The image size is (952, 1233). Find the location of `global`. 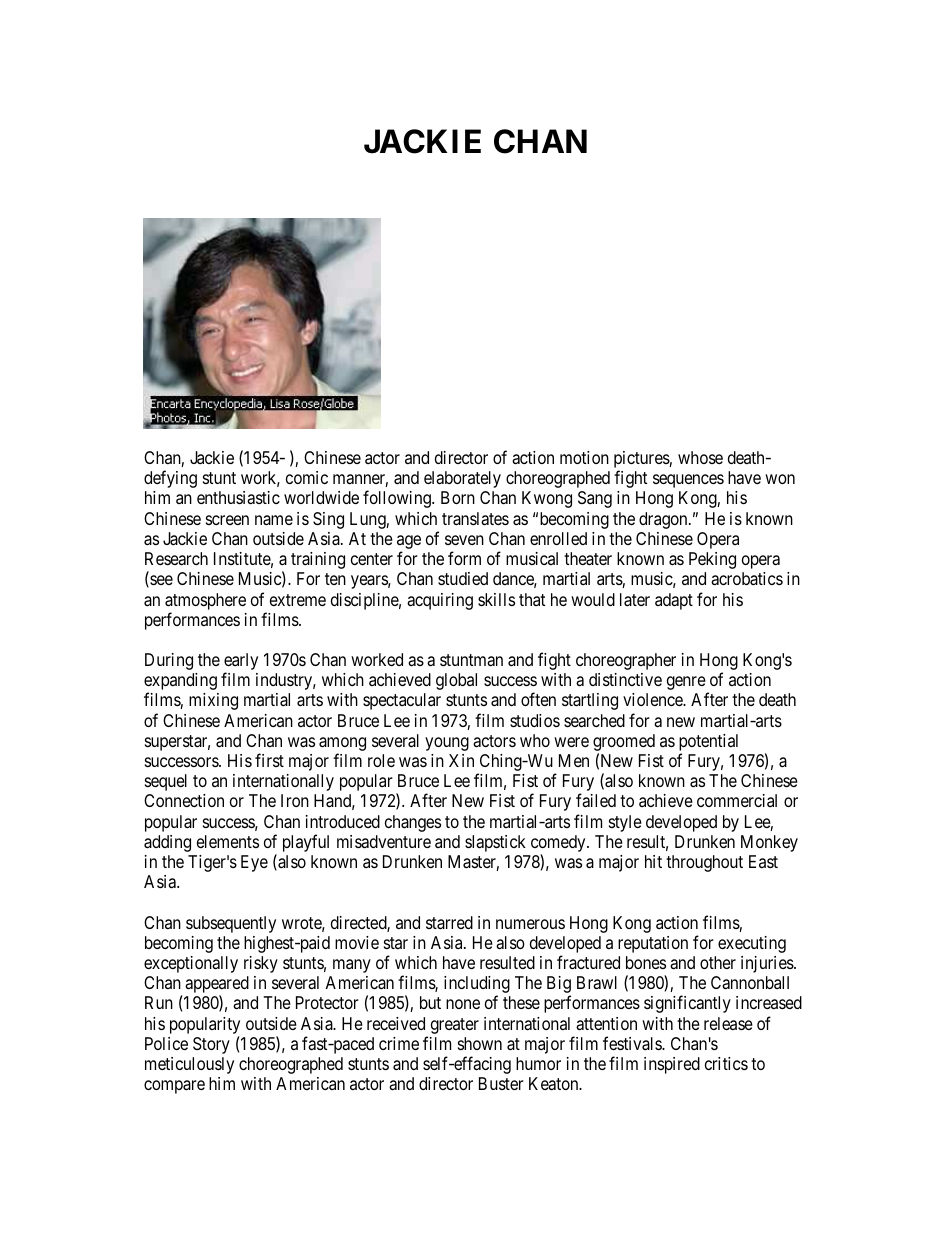

global is located at coordinates (456, 681).
